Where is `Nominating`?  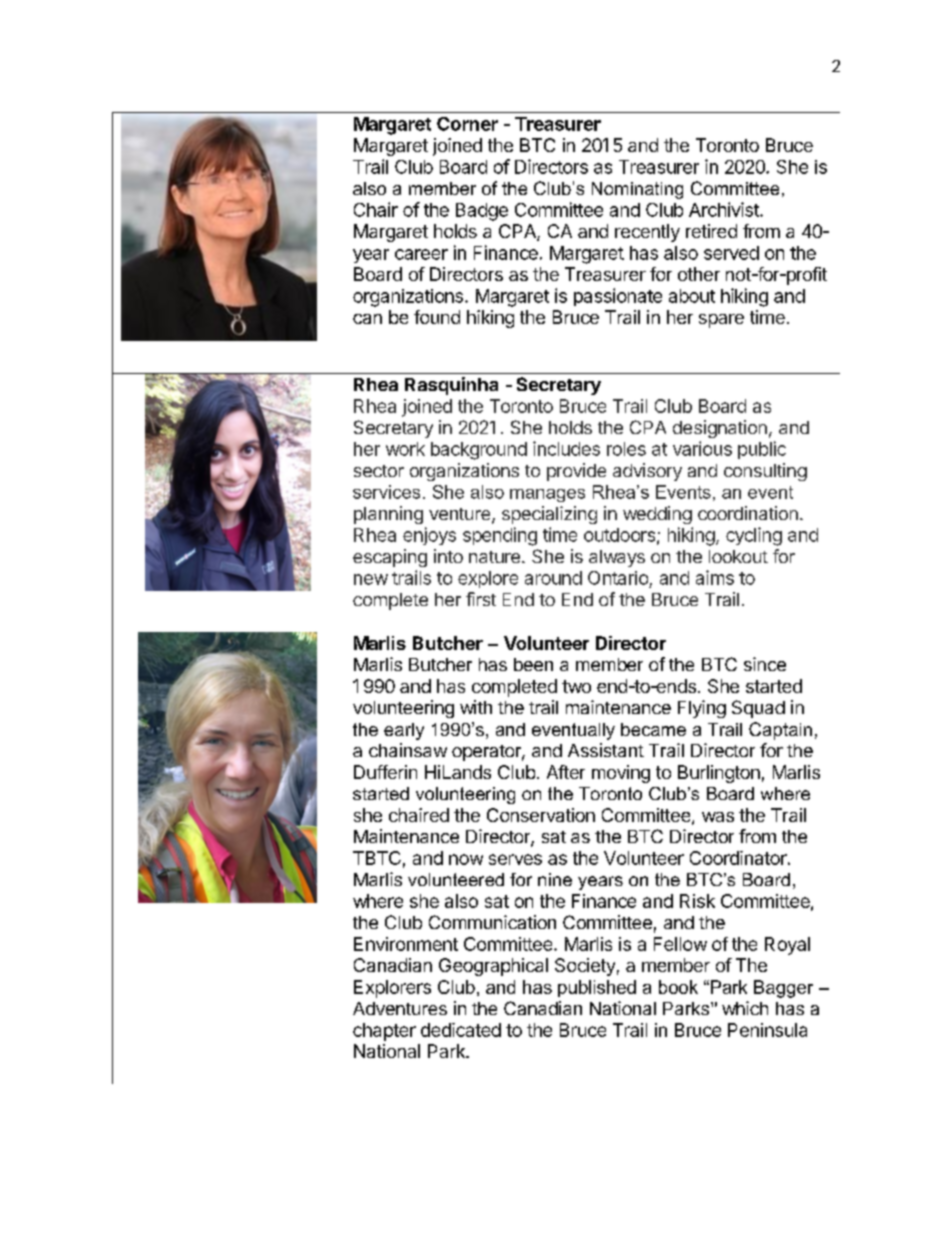 Nominating is located at coordinates (637, 190).
